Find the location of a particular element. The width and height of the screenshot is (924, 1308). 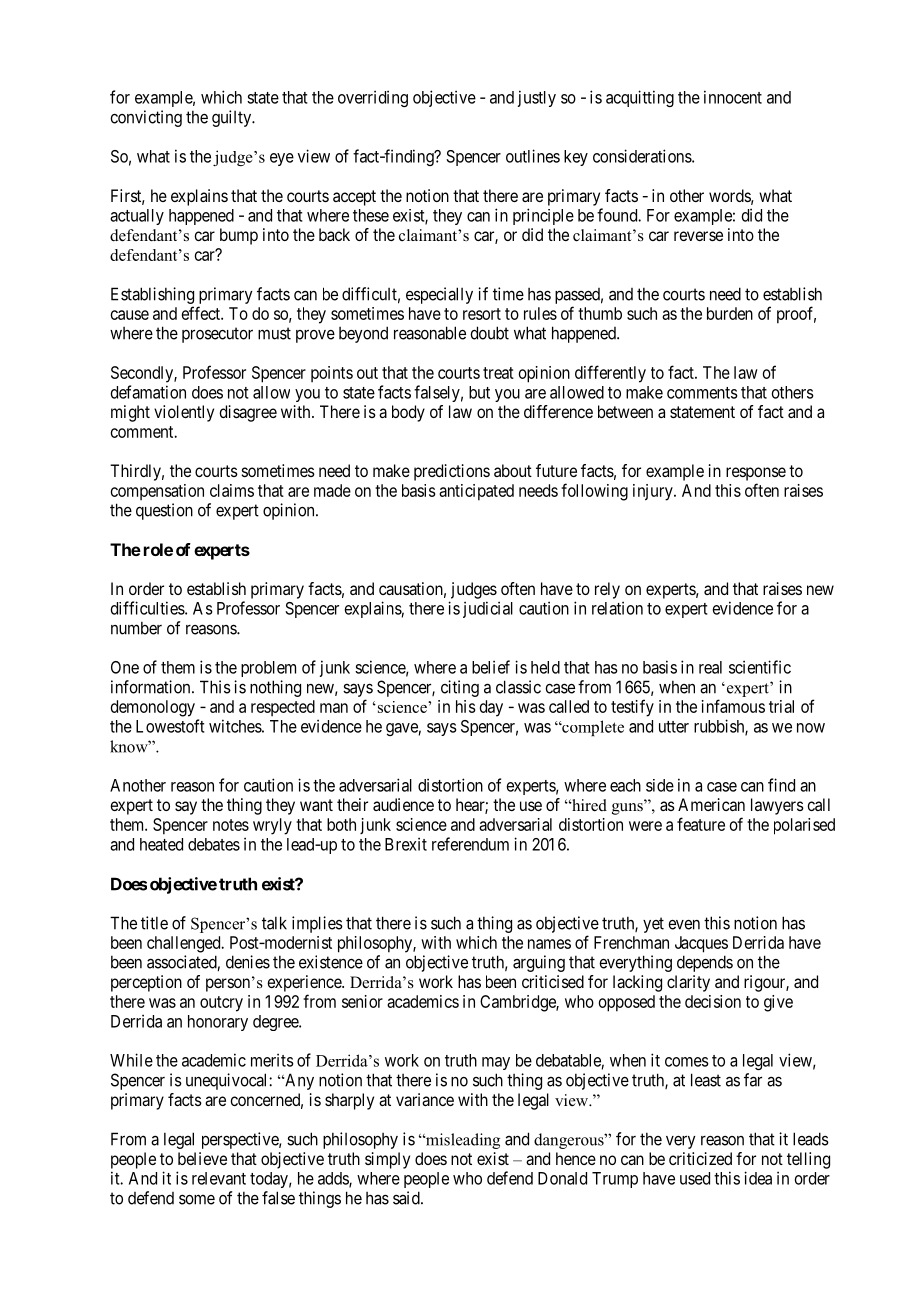

guilty is located at coordinates (232, 118).
